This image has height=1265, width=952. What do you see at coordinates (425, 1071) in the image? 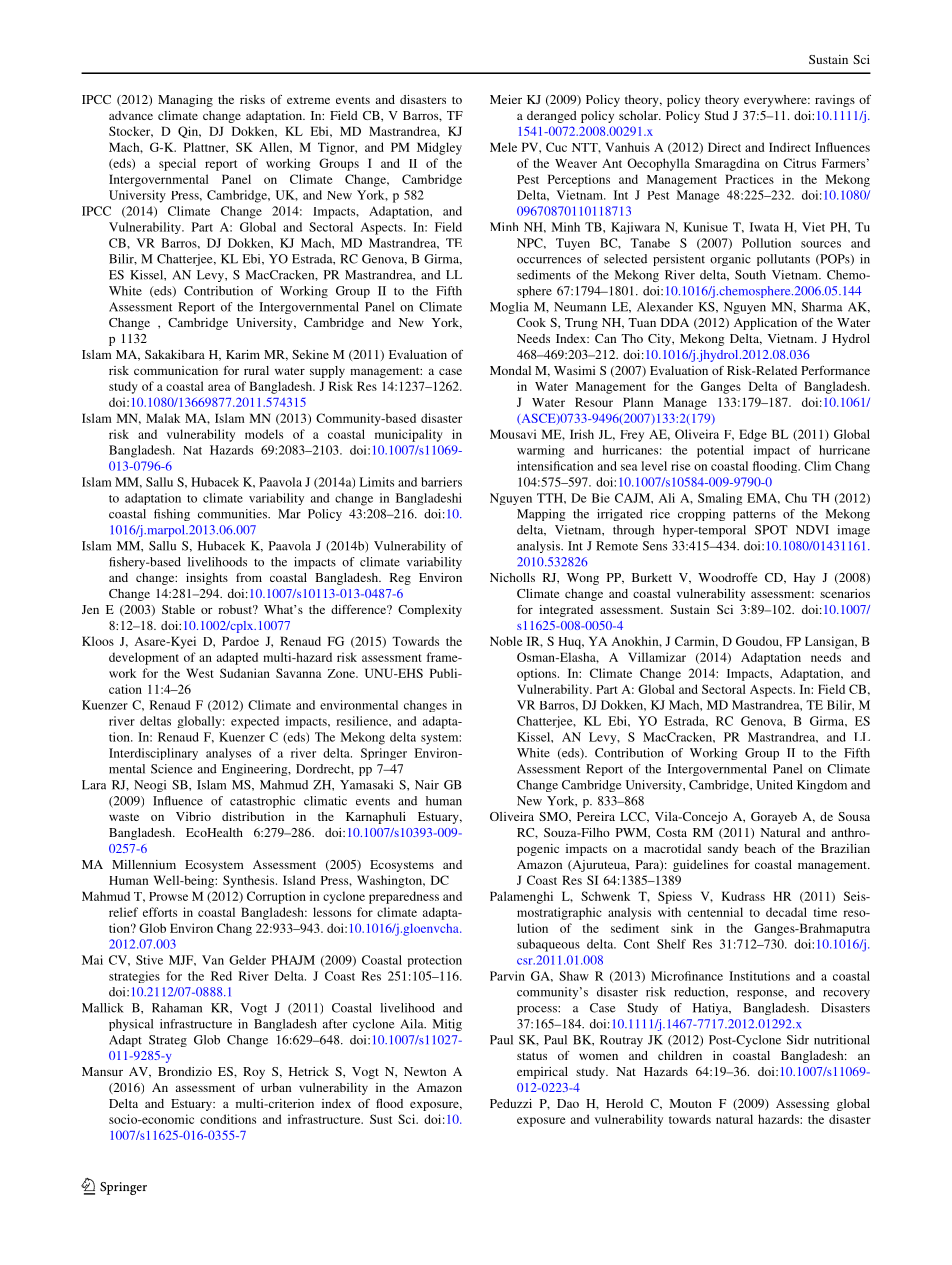
I see `Newton` at bounding box center [425, 1071].
